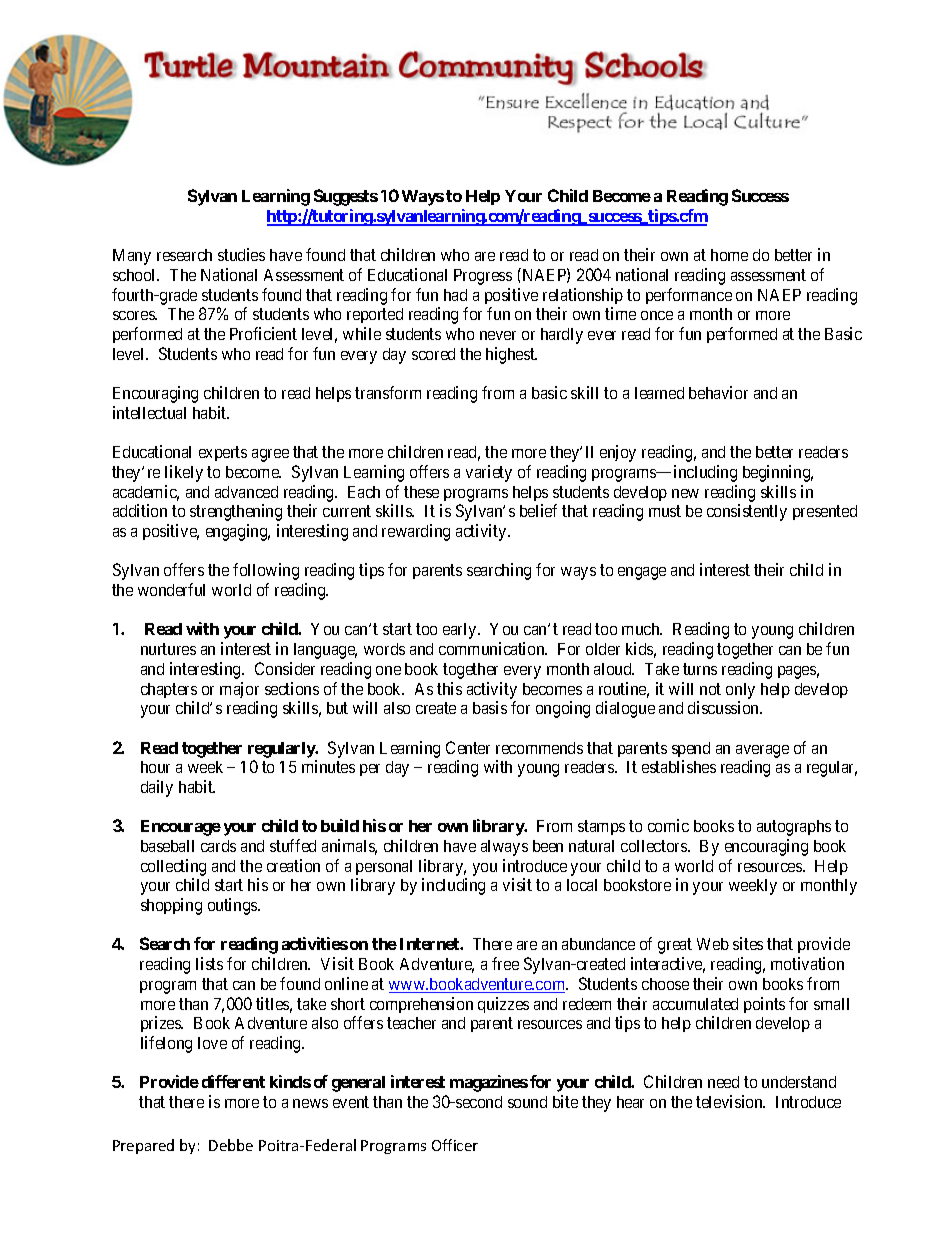 This document has height=1233, width=952. Describe the element at coordinates (729, 255) in the document. I see `home` at that location.
